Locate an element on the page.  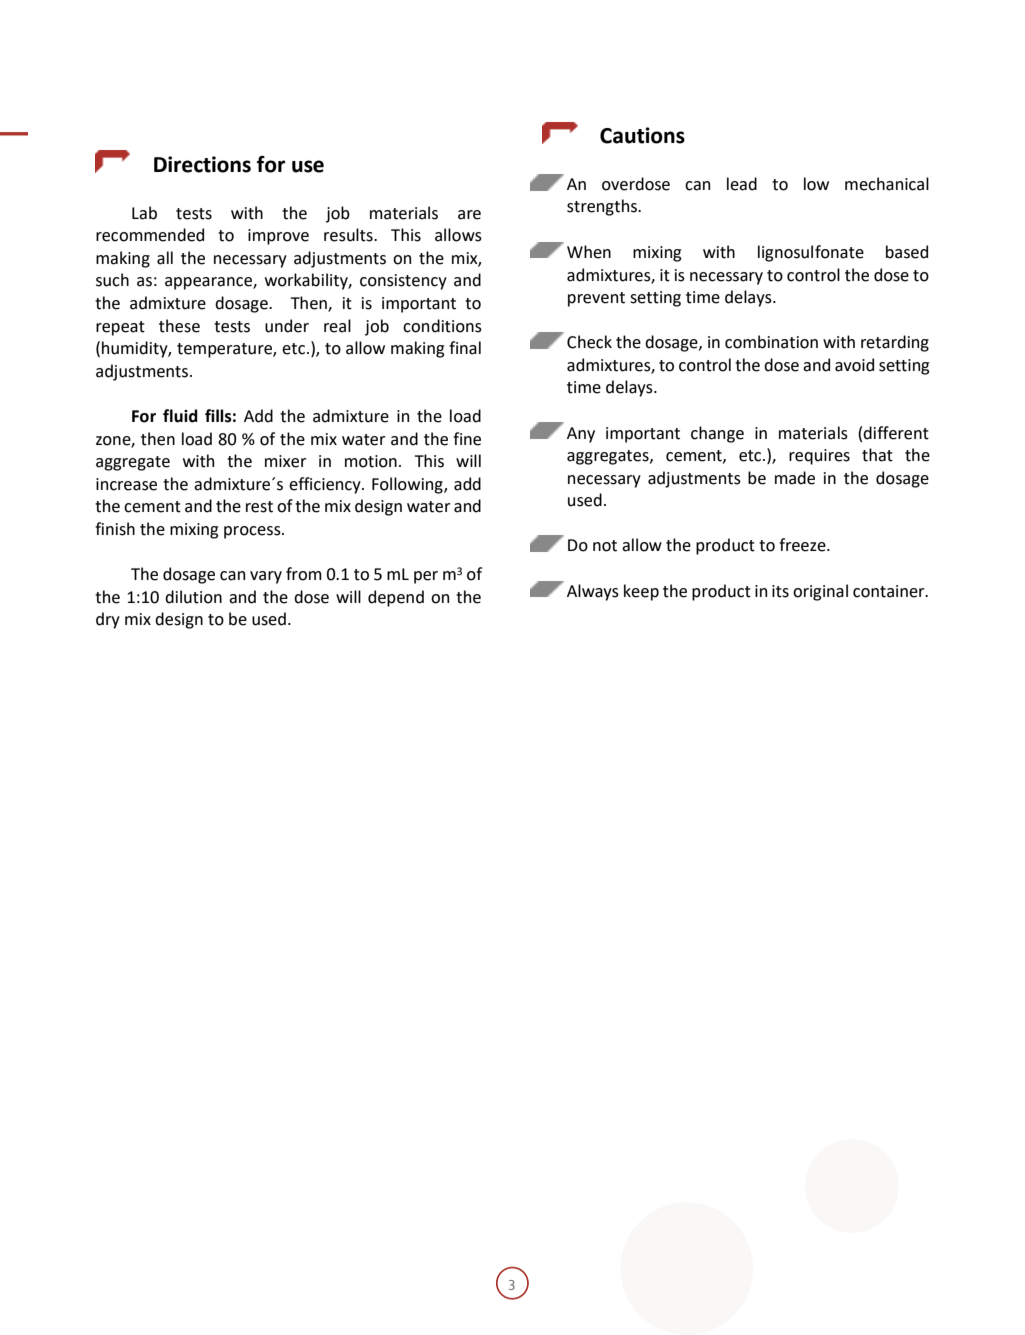
Always is located at coordinates (593, 592).
